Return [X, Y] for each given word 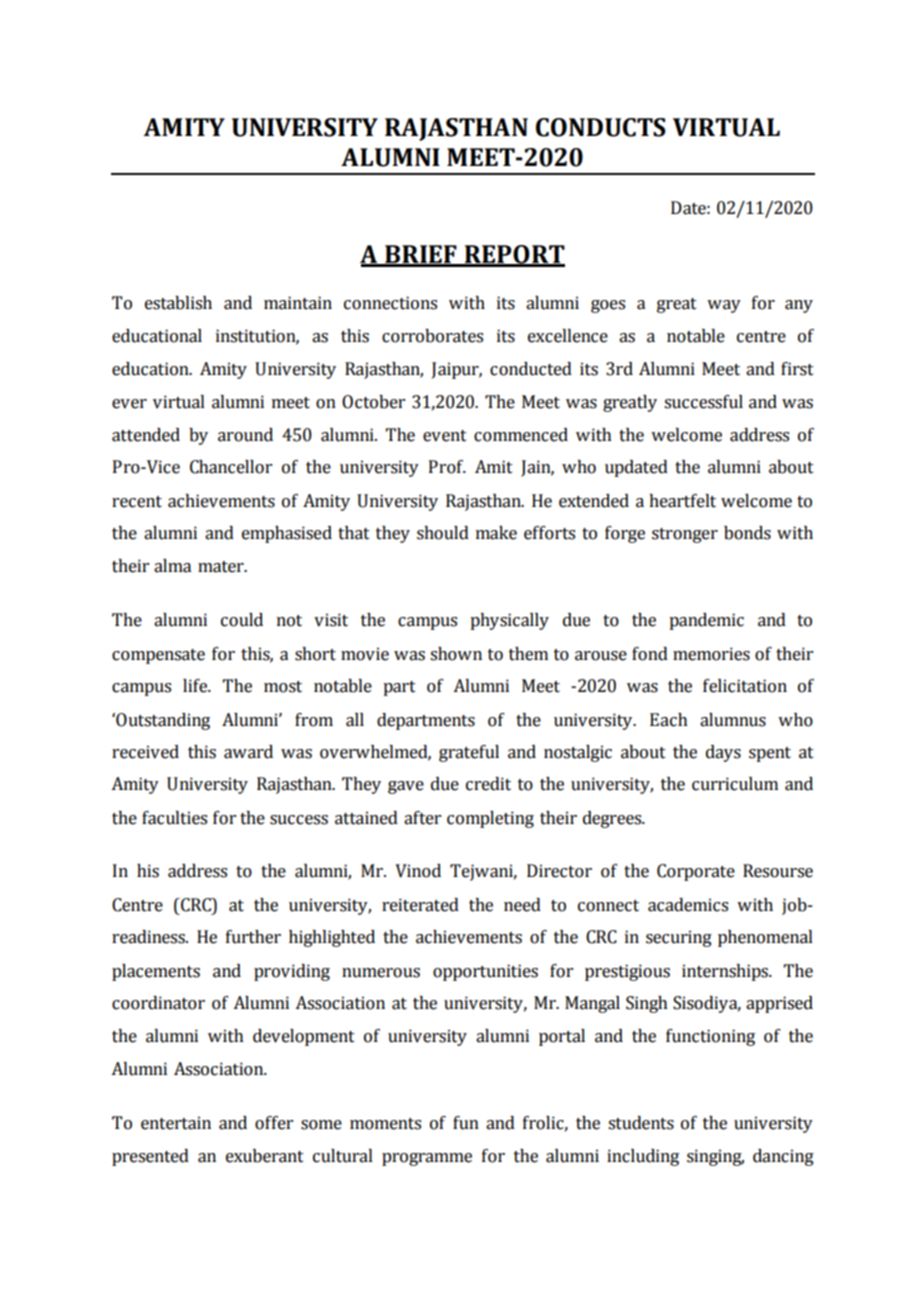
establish [178, 303]
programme [427, 1159]
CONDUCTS [601, 127]
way [724, 306]
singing [715, 1157]
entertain [176, 1123]
